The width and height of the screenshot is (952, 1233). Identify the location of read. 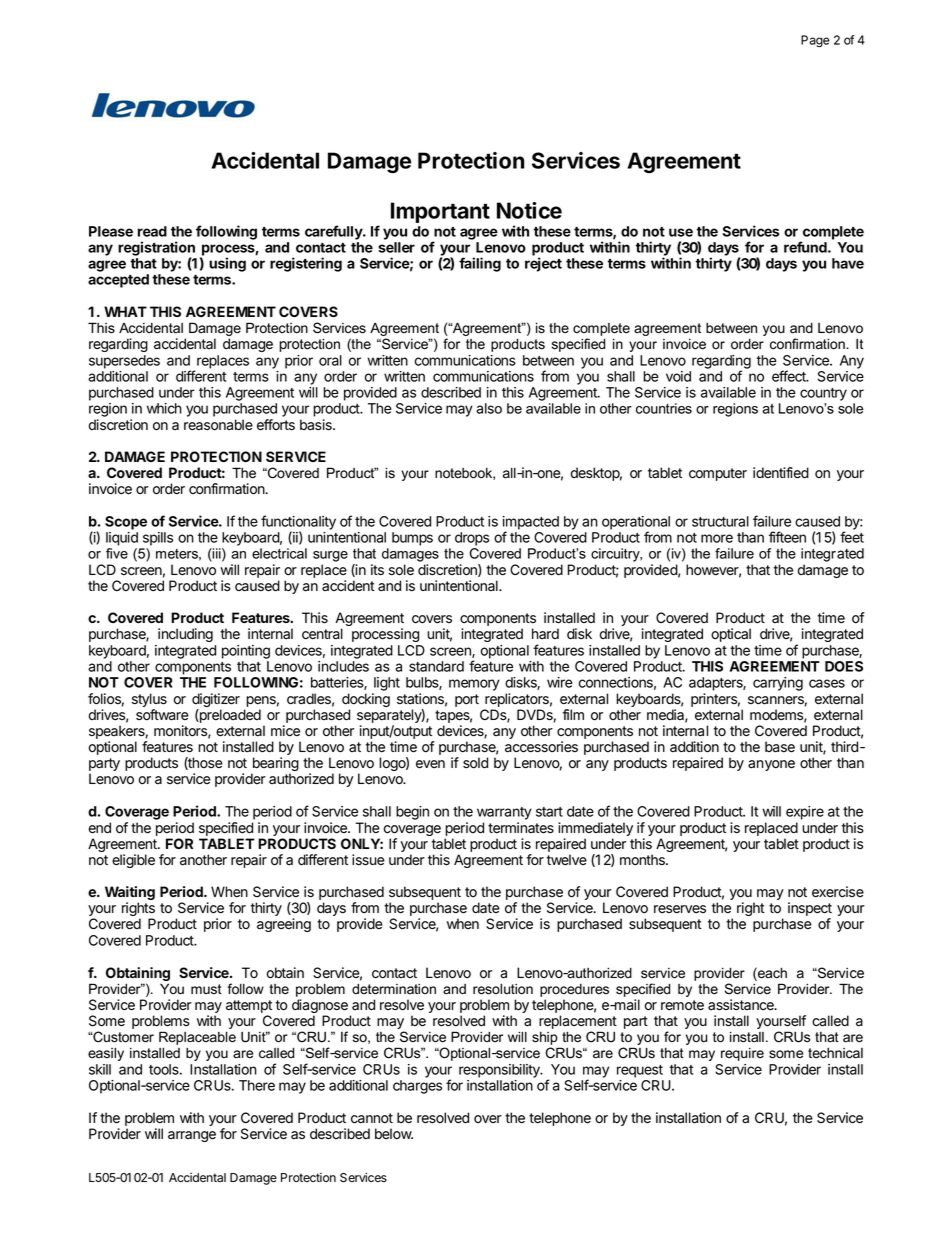
(152, 231).
